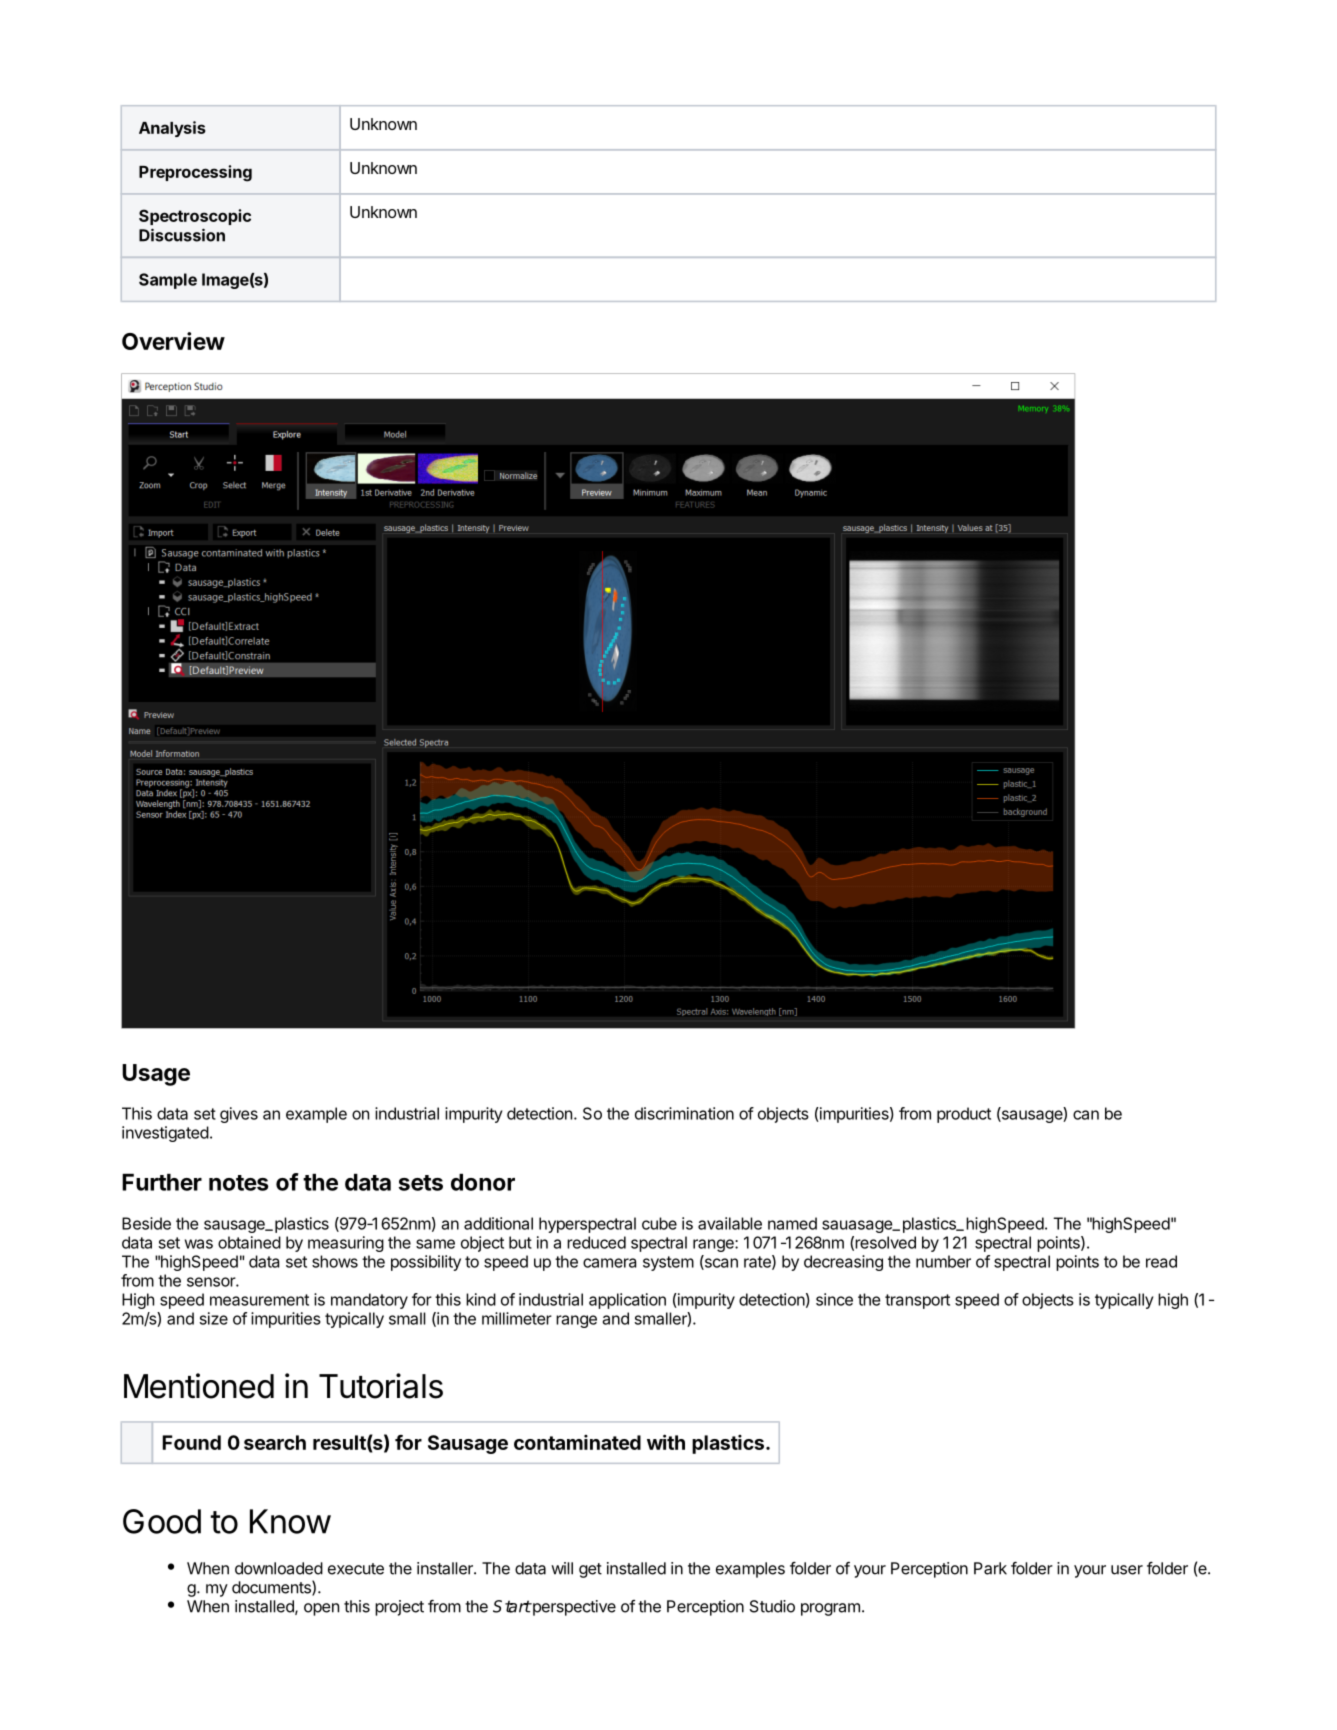  I want to click on Spectroscopic, so click(195, 217).
